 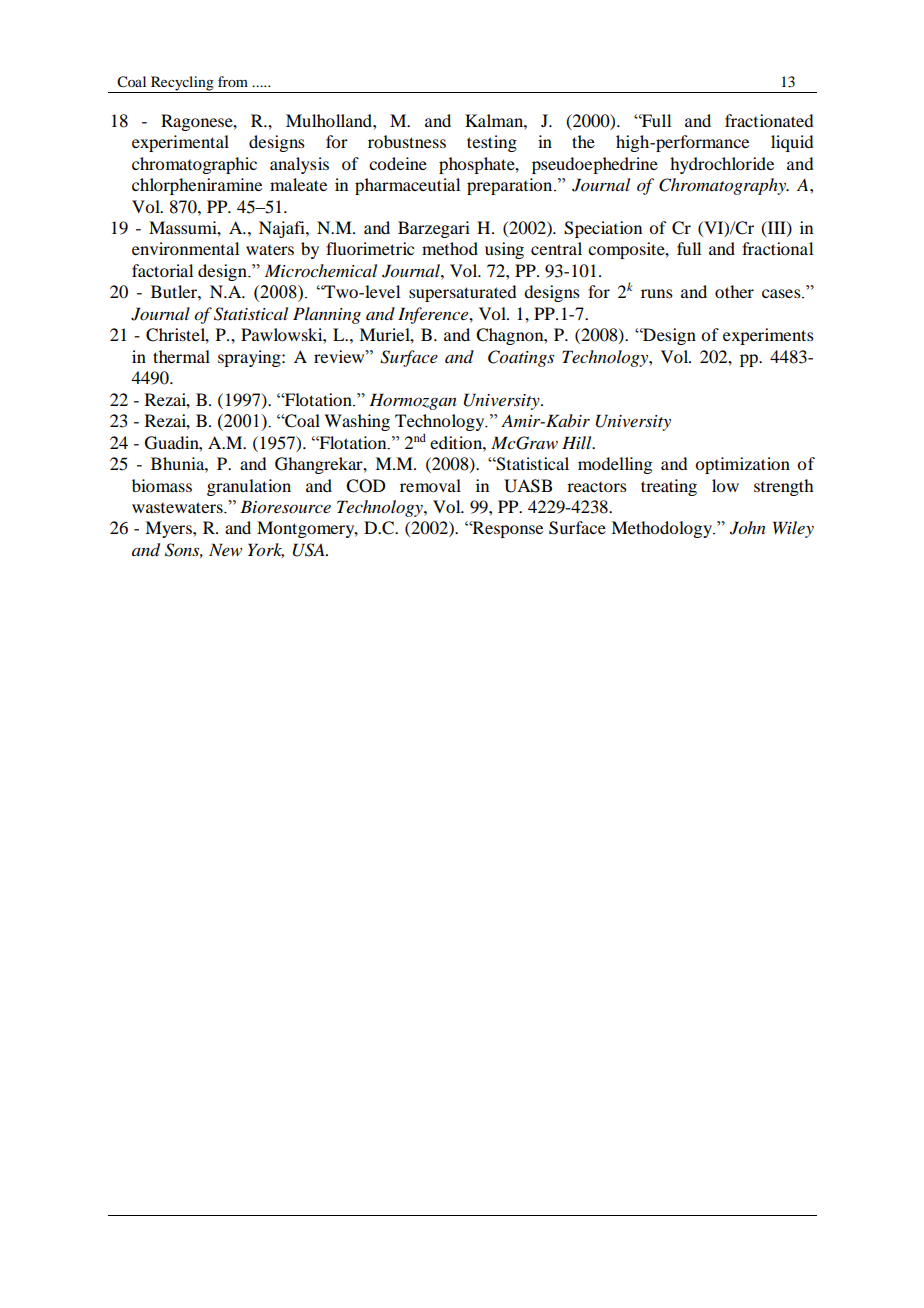 I want to click on Planning, so click(x=327, y=315).
